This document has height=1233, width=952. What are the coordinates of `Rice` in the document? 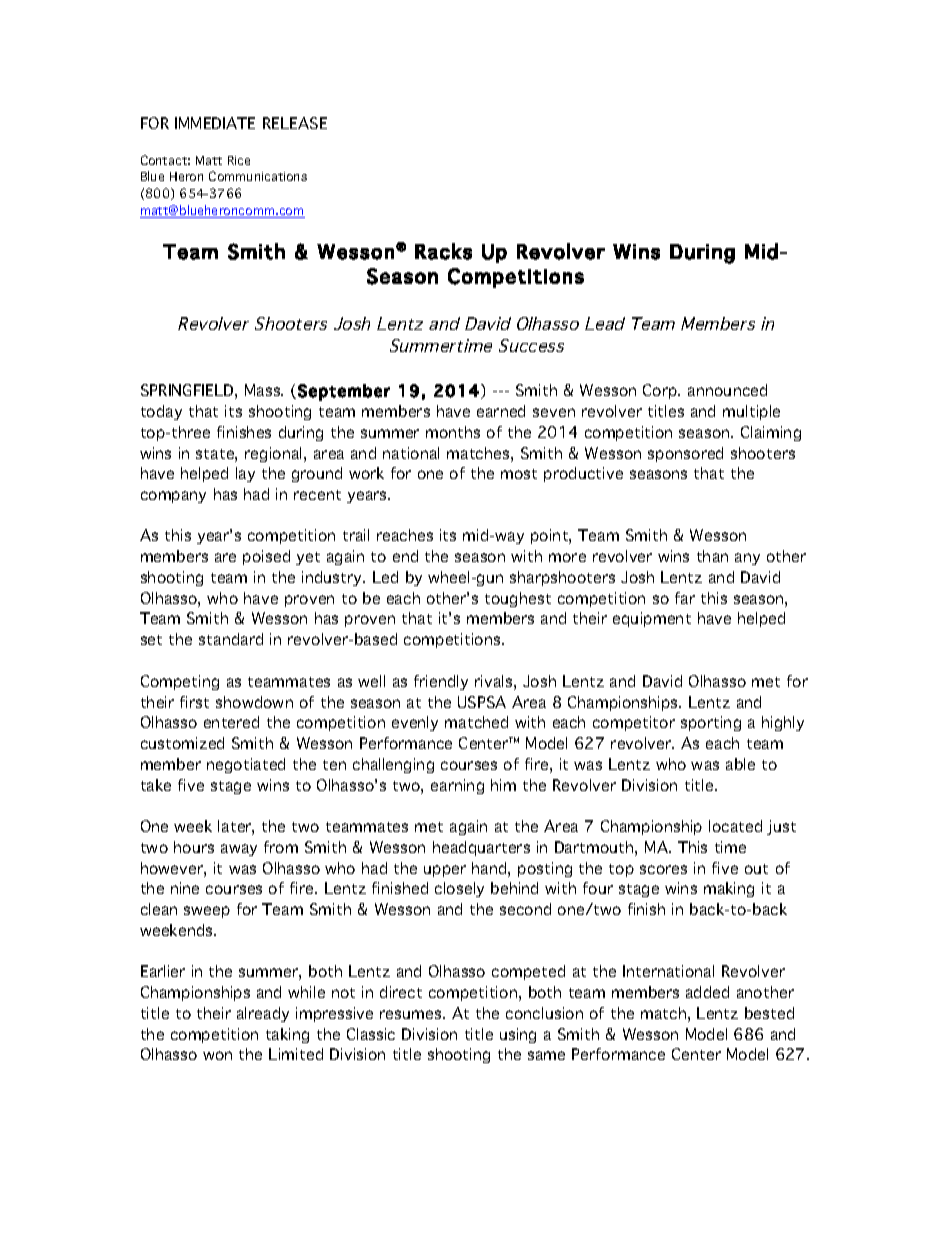 It's located at (239, 160).
